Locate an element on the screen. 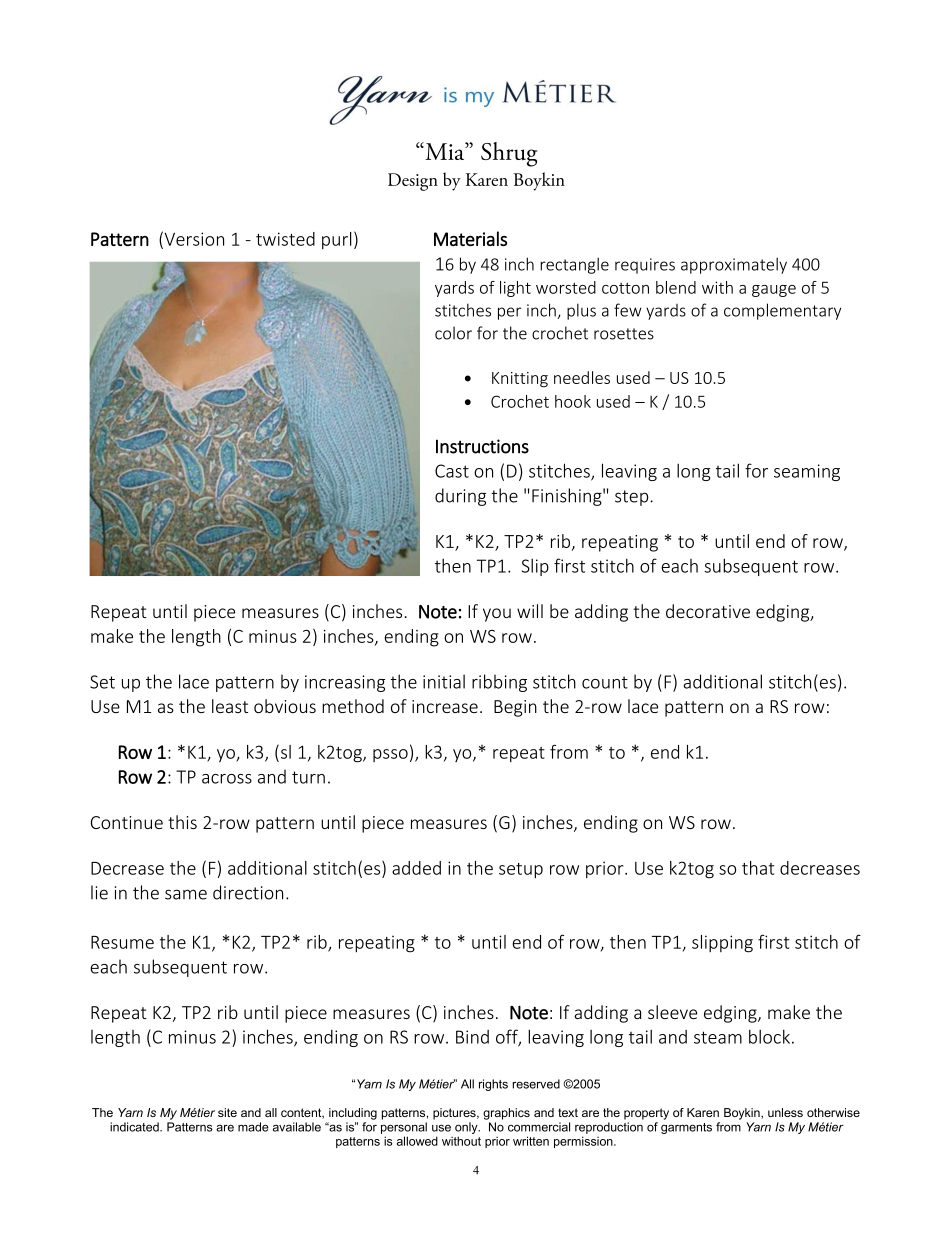  step is located at coordinates (633, 498).
